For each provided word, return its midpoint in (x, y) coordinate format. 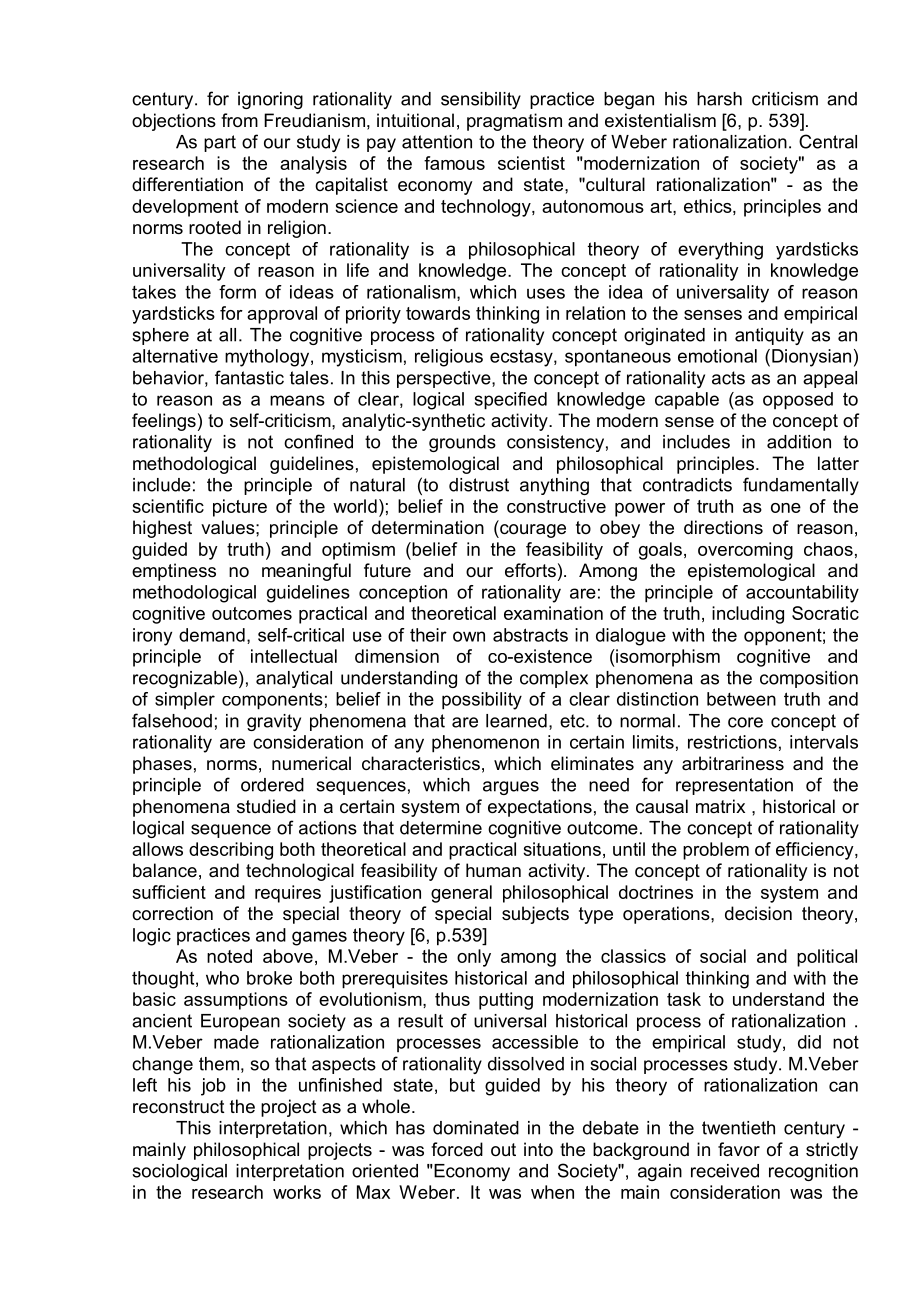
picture (240, 508)
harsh (719, 99)
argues (511, 788)
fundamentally (801, 486)
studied (266, 806)
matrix (720, 806)
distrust (479, 485)
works (297, 1192)
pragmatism (514, 122)
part (220, 143)
